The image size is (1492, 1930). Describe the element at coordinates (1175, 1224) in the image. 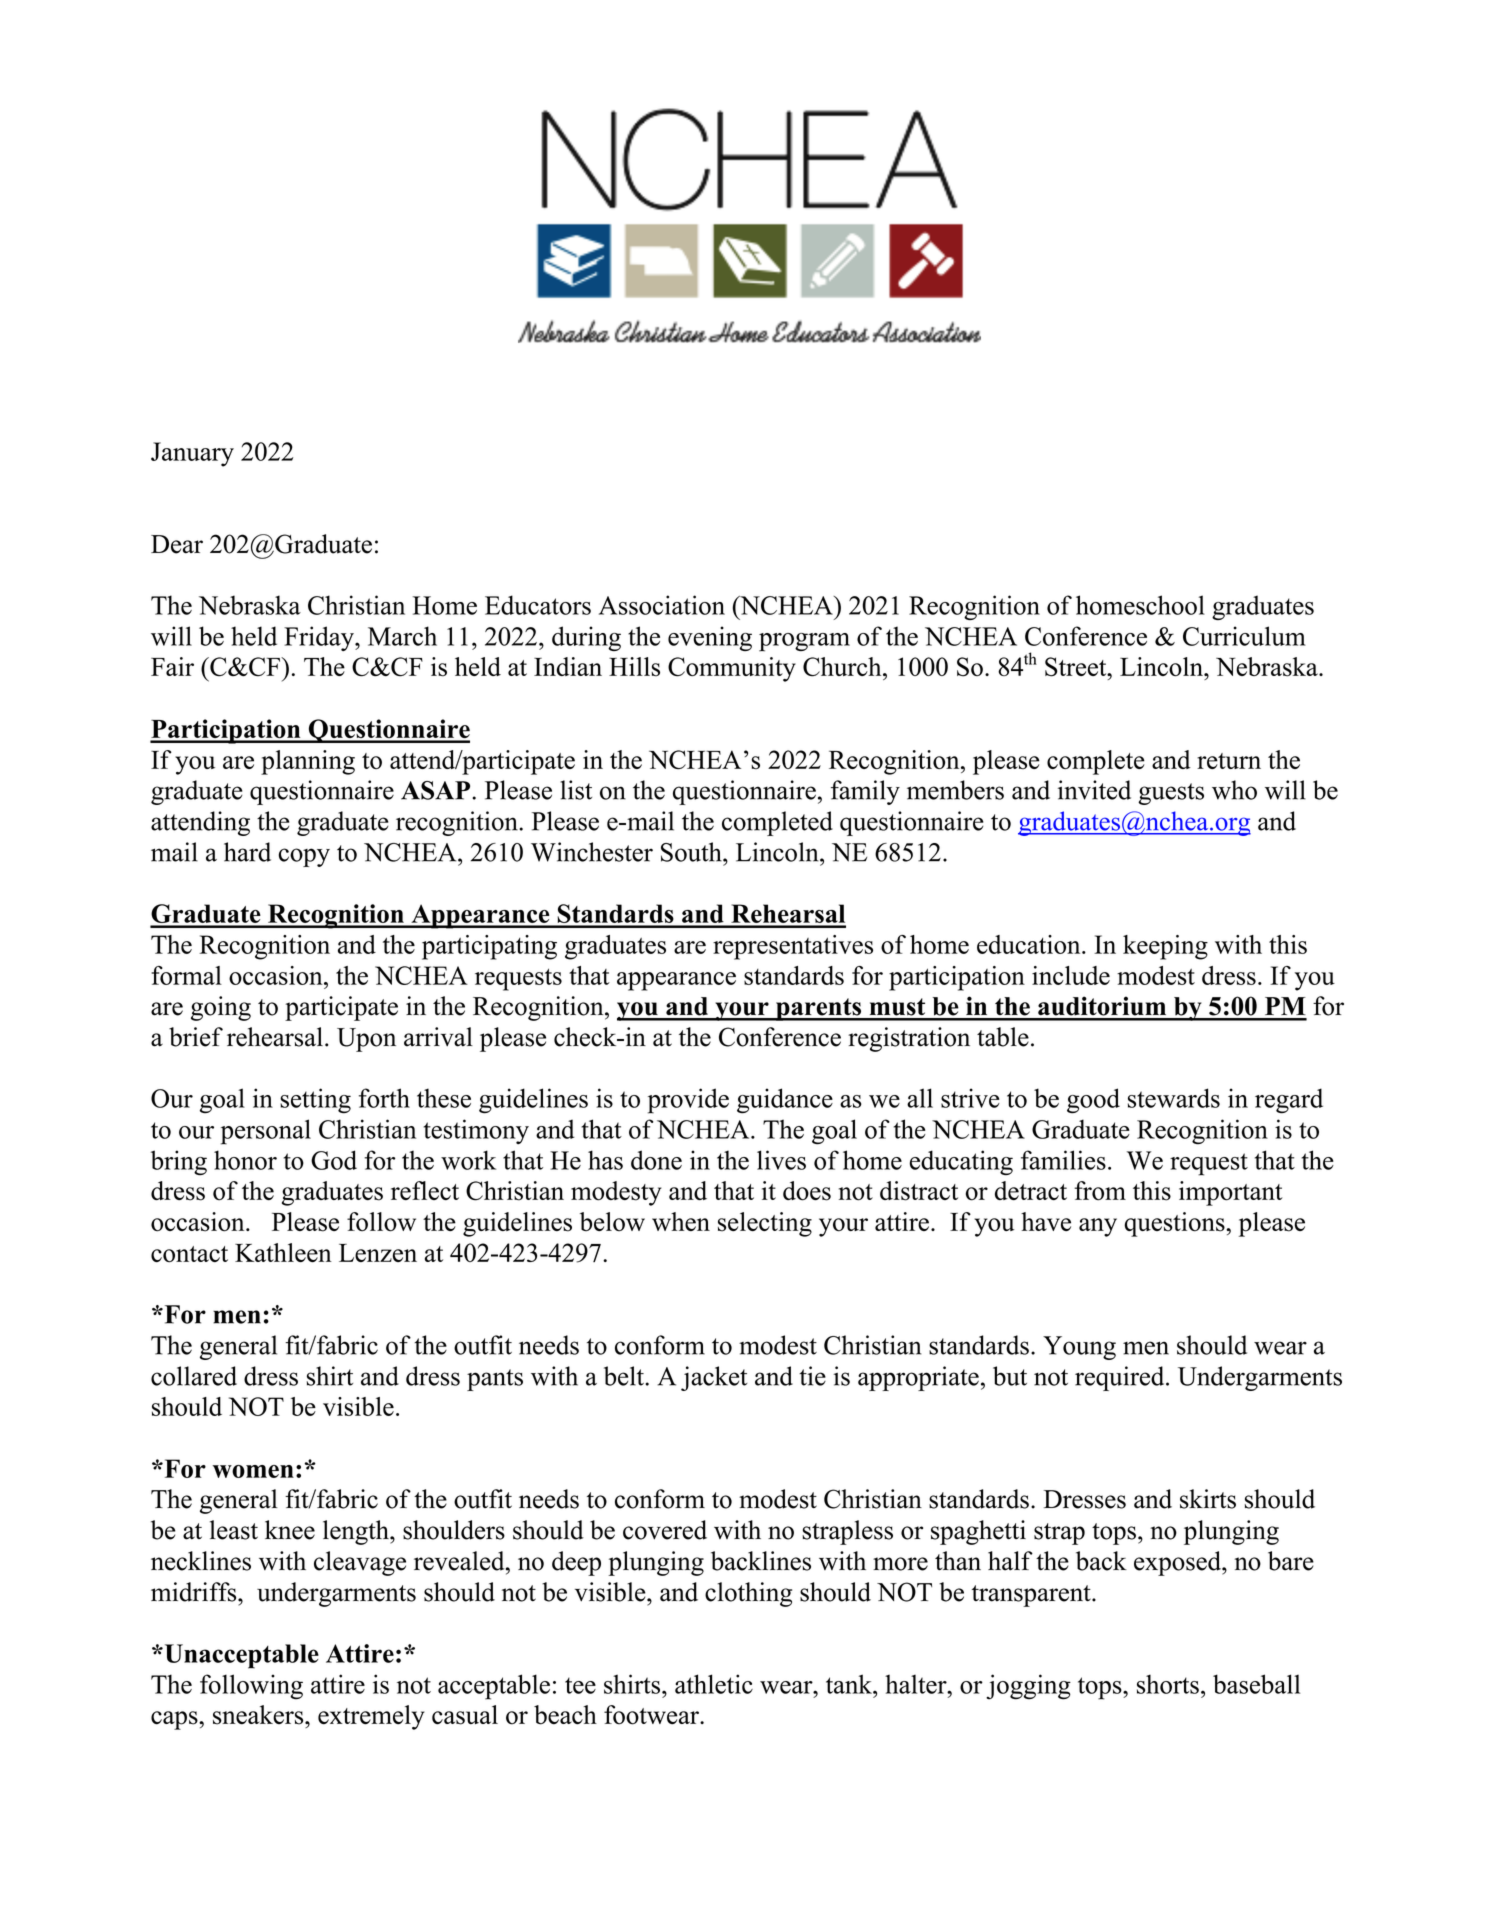

I see `questions` at that location.
